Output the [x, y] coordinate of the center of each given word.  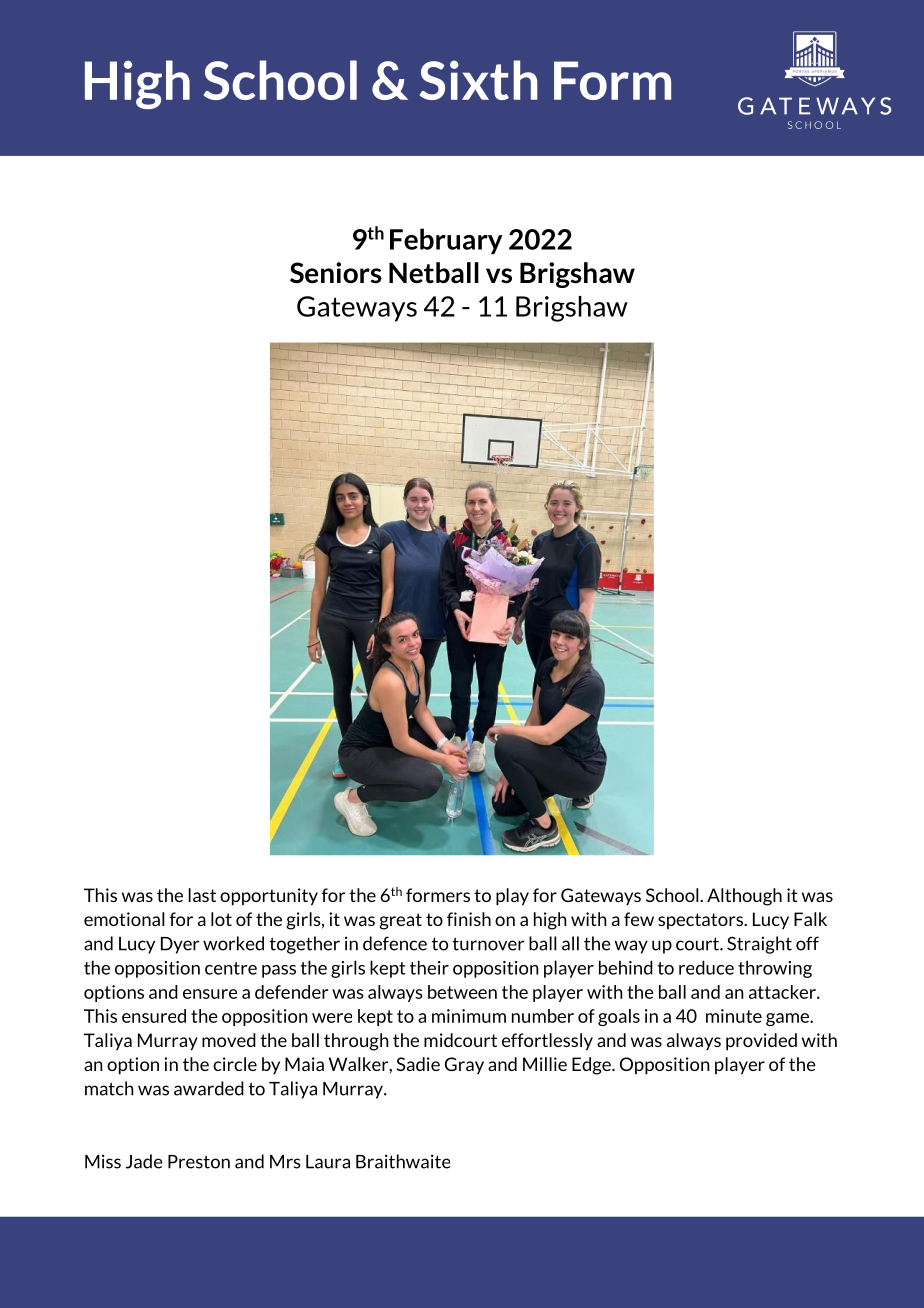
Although [744, 897]
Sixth [478, 80]
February [446, 241]
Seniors [336, 273]
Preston [199, 1162]
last [202, 895]
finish [469, 919]
